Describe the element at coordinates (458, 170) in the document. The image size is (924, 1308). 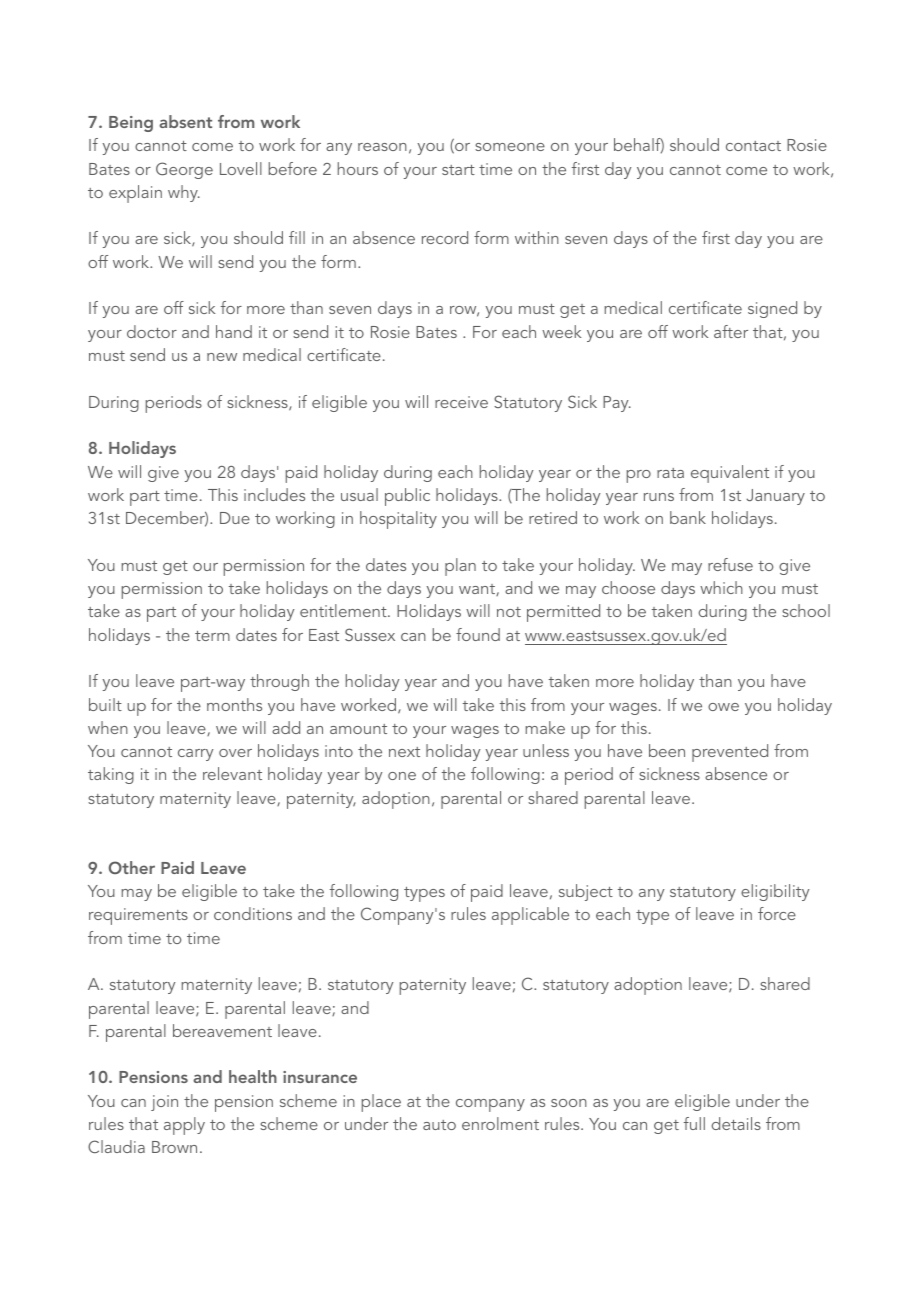
I see `start` at that location.
